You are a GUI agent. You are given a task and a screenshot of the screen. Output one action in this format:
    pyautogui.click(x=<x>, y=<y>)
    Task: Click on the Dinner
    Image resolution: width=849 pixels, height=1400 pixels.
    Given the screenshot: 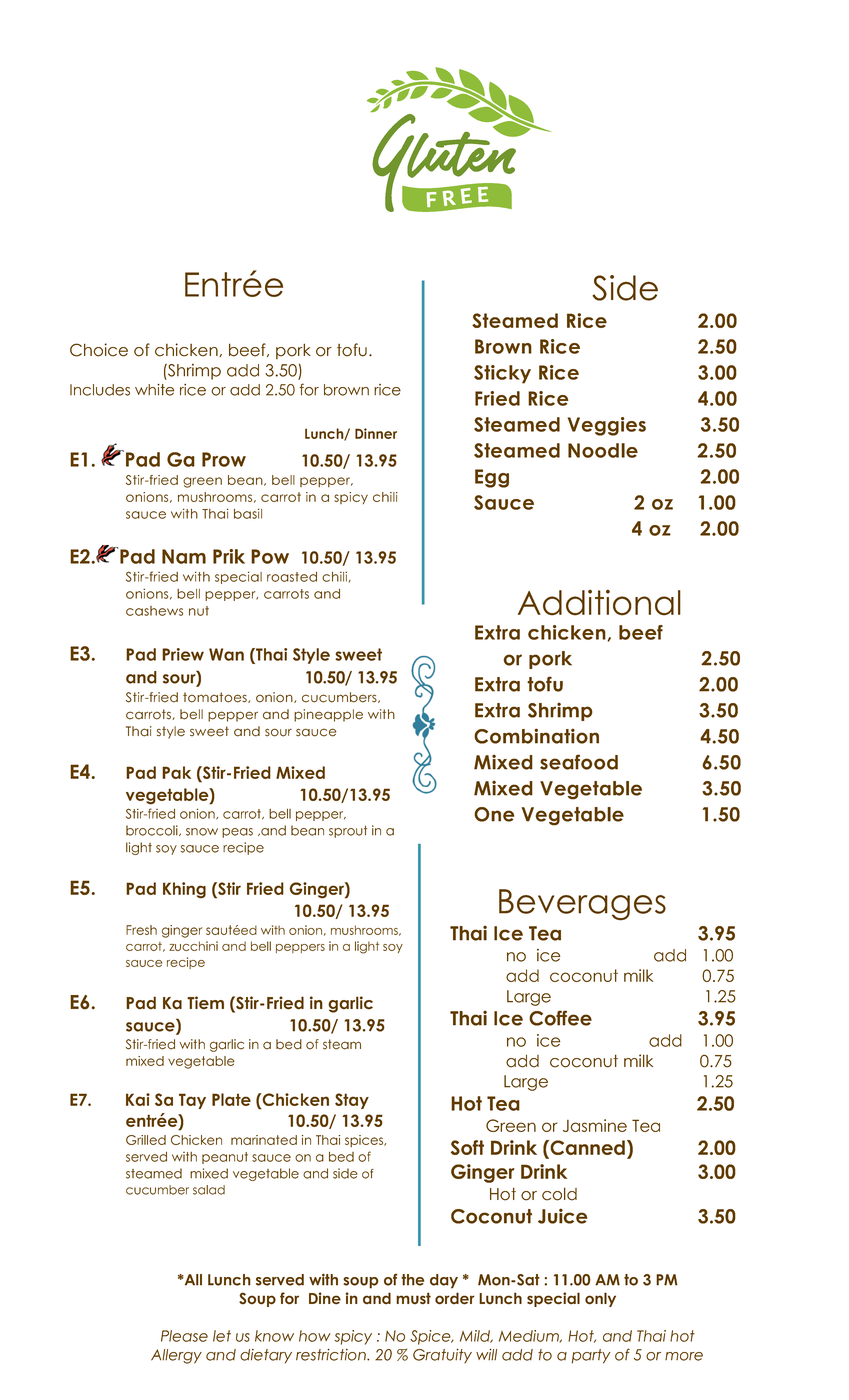 What is the action you would take?
    pyautogui.click(x=376, y=433)
